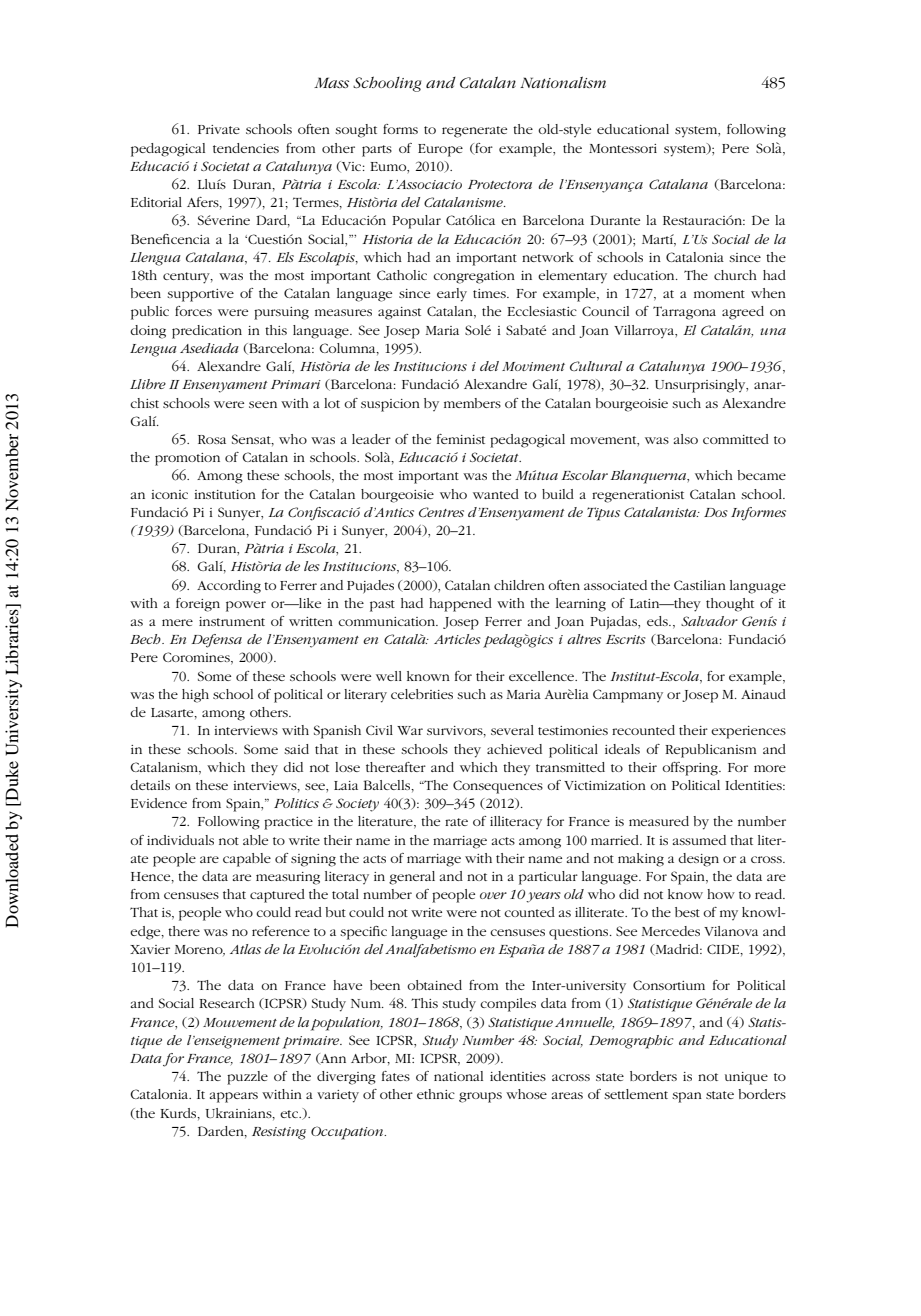  I want to click on happened, so click(460, 605).
